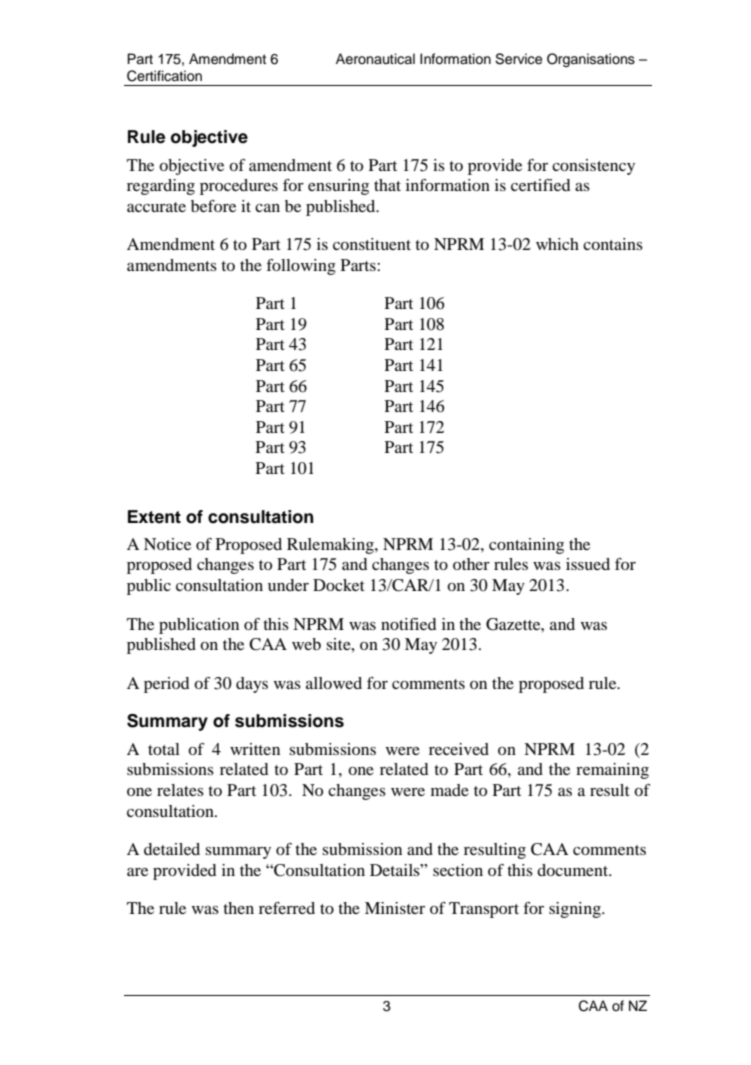 This document has width=751, height=1065. I want to click on detailed, so click(172, 849).
